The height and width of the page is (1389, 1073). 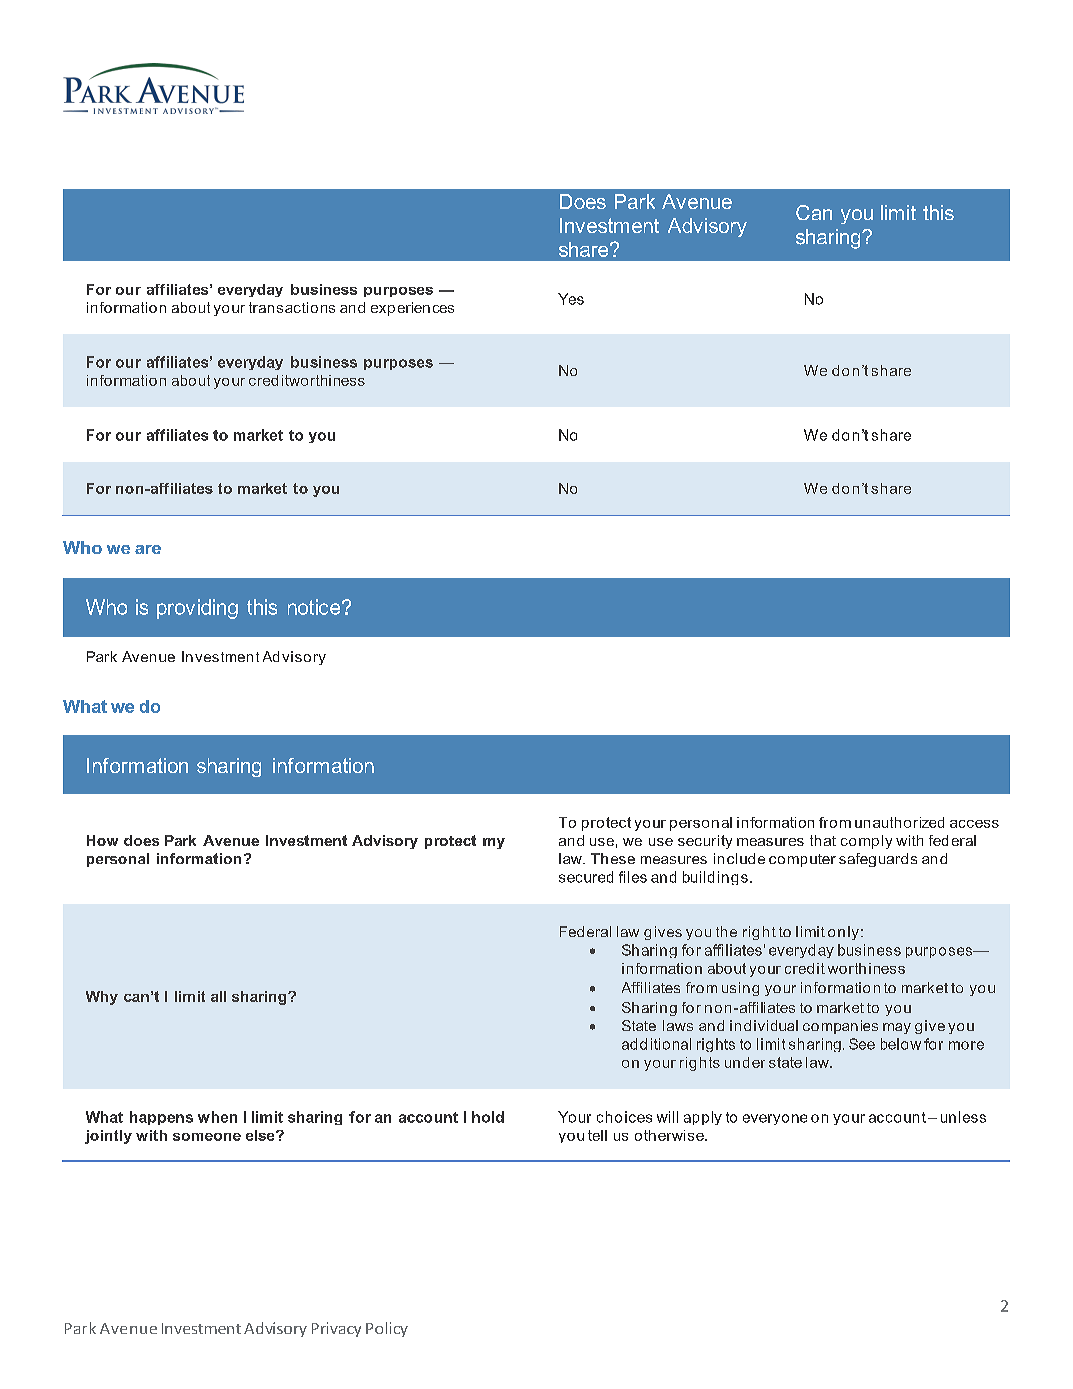 I want to click on laws, so click(x=678, y=1025).
